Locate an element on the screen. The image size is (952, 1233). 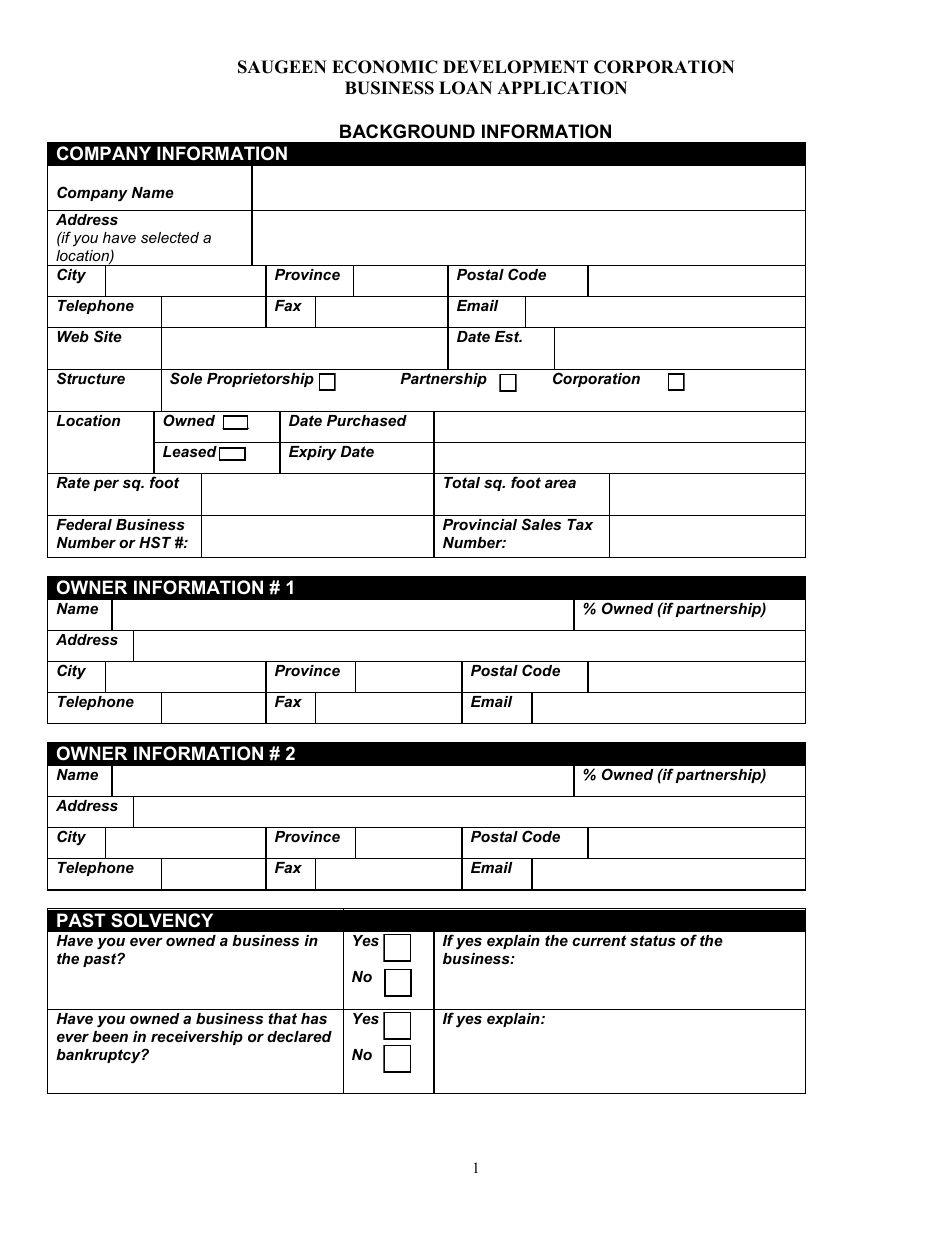
selected is located at coordinates (170, 237).
